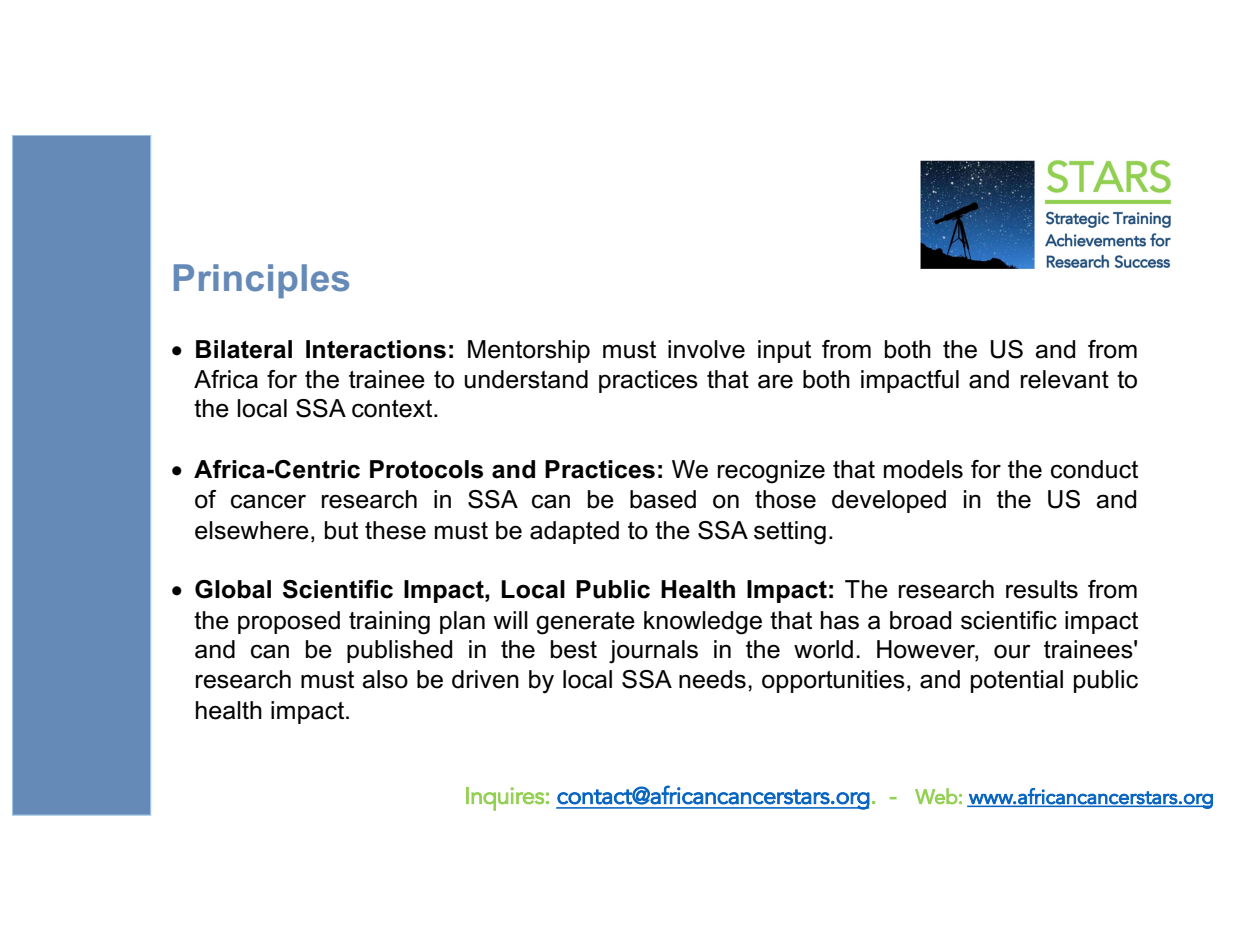 The height and width of the screenshot is (952, 1233). Describe the element at coordinates (653, 652) in the screenshot. I see `journals` at that location.
